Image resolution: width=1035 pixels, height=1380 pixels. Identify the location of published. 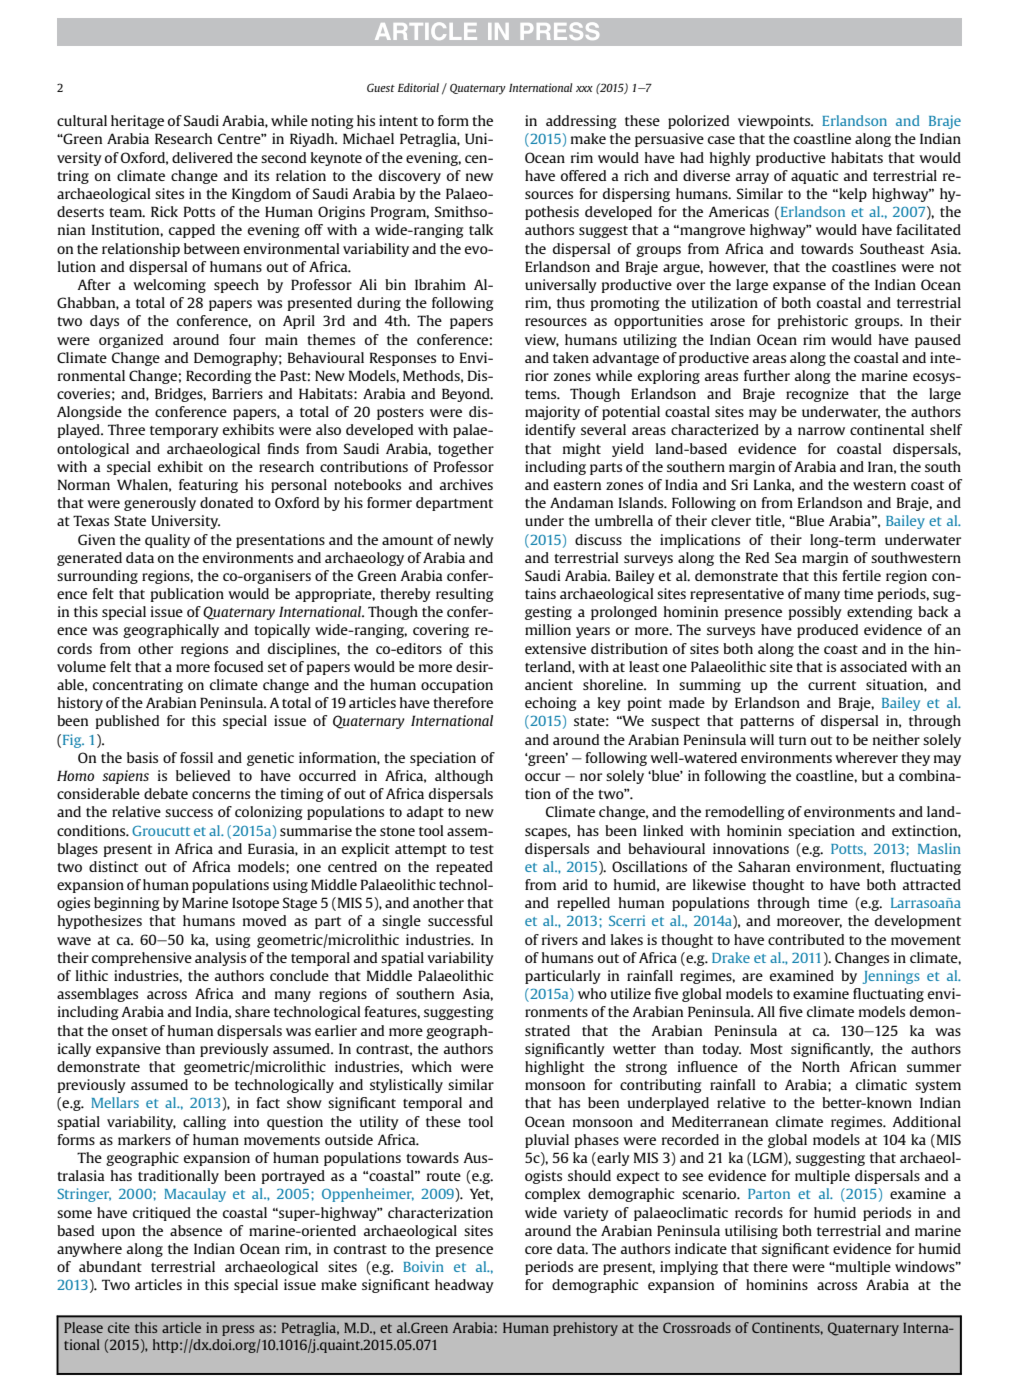
(127, 722).
